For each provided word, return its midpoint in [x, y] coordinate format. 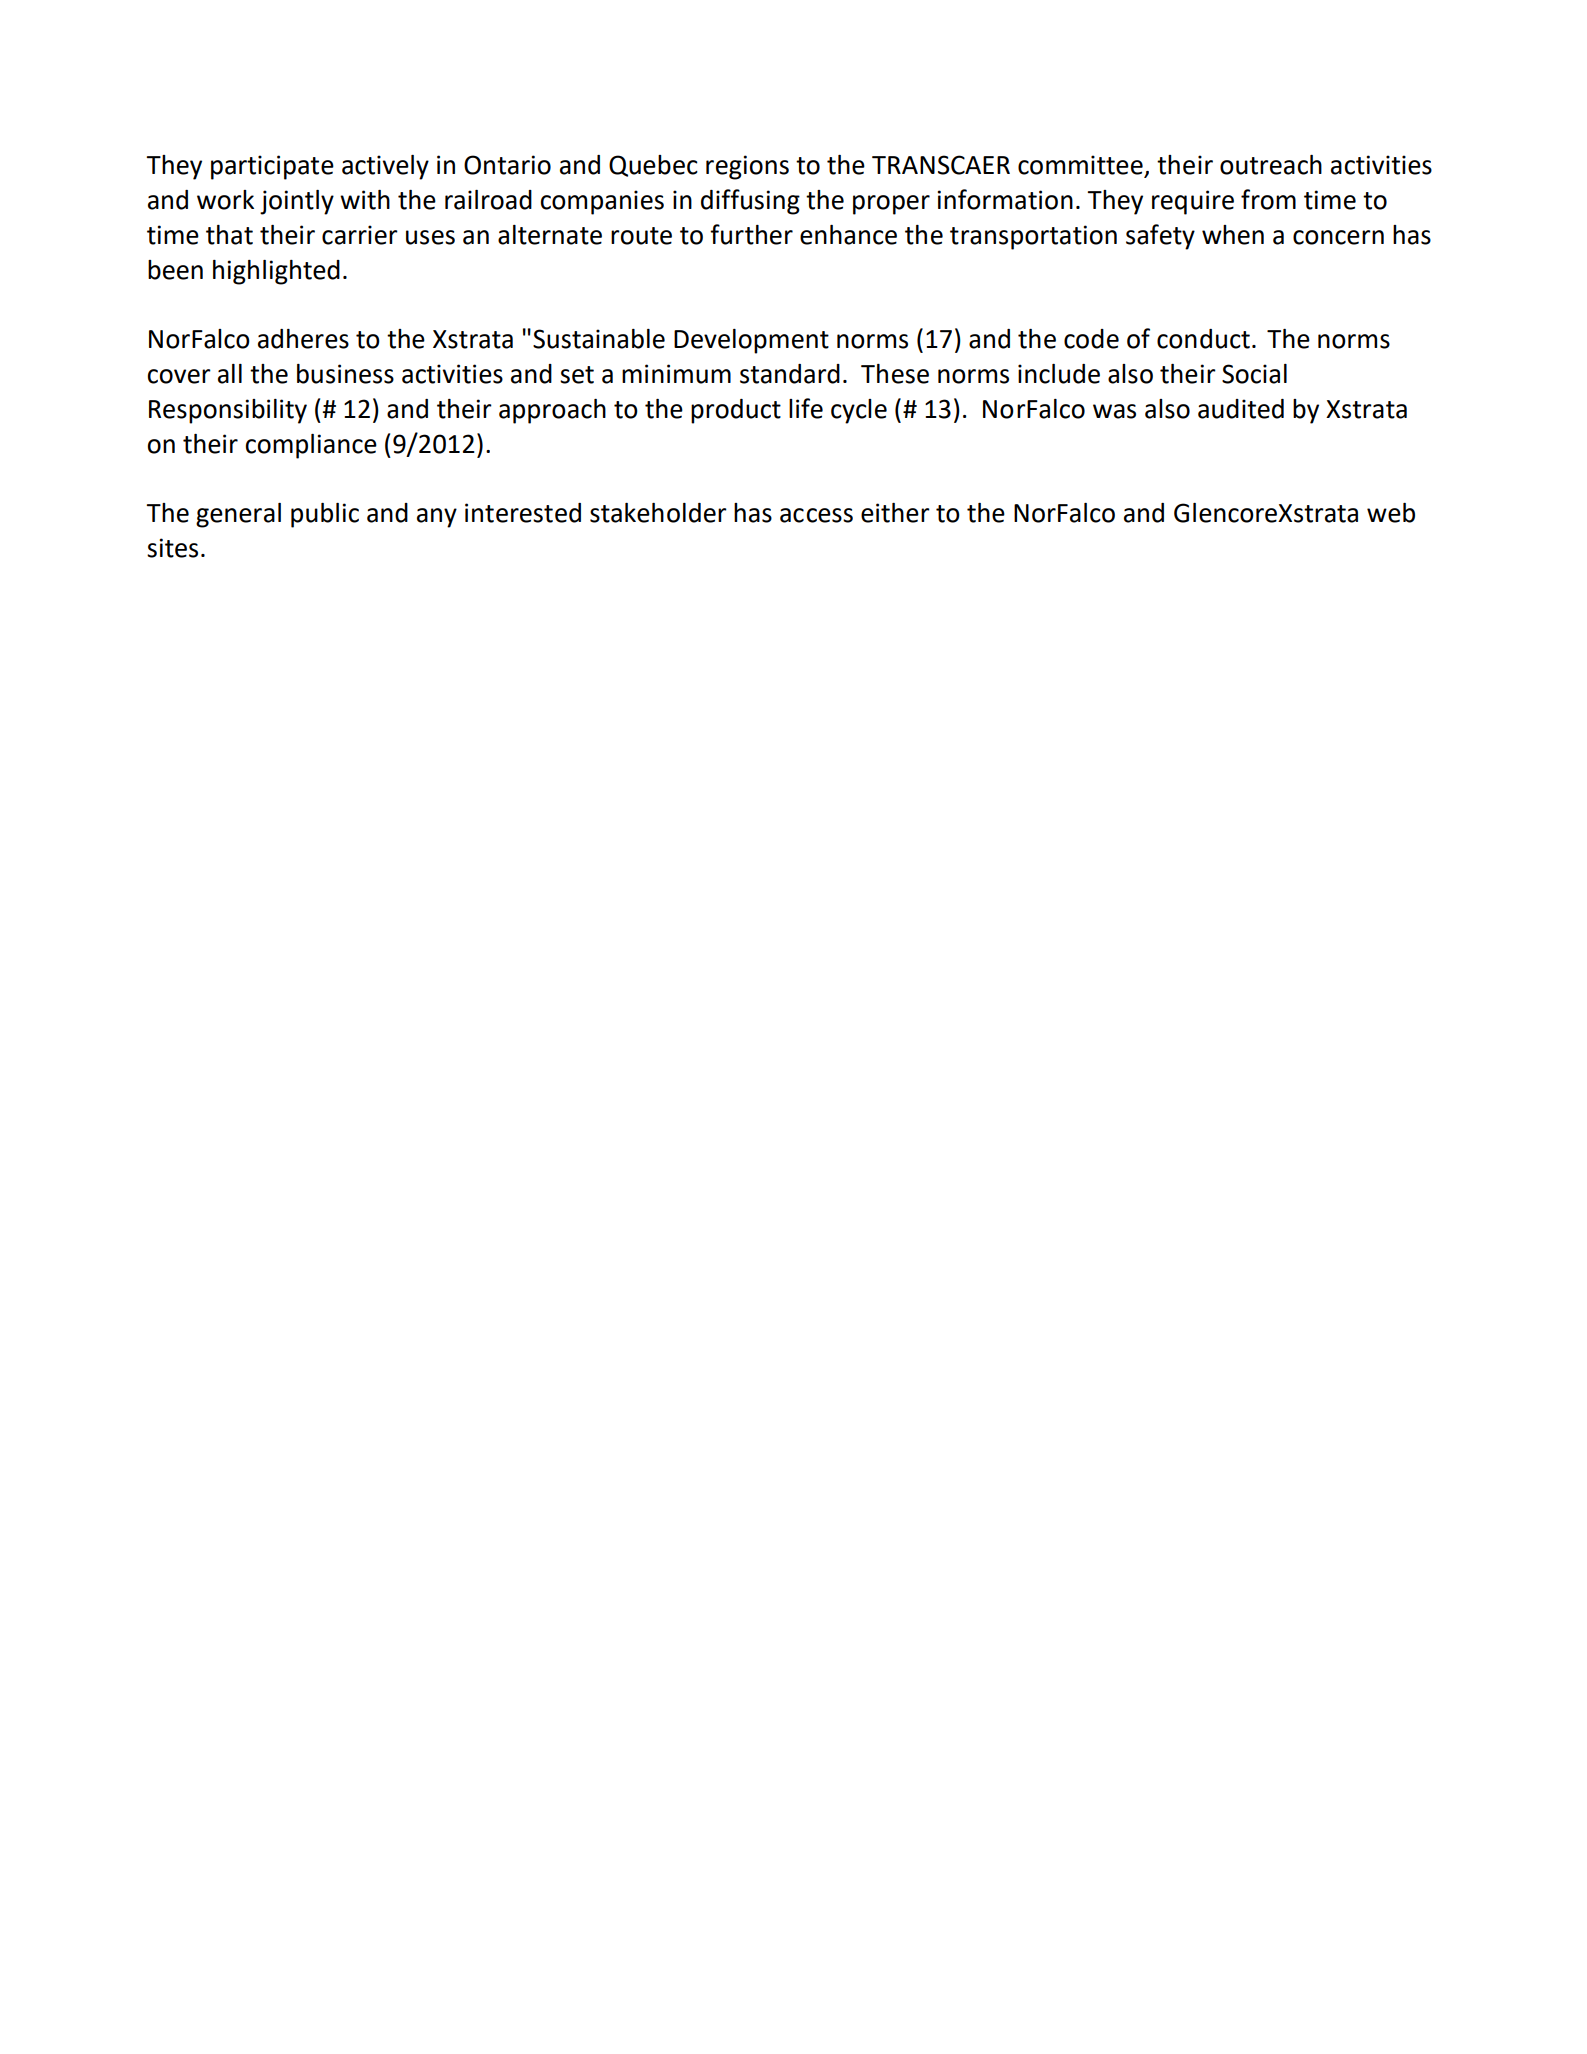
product [736, 411]
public [325, 515]
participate [272, 167]
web [1391, 513]
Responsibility [228, 411]
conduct [1203, 339]
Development [751, 341]
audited [1241, 409]
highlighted [276, 272]
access [816, 515]
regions [747, 167]
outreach [1271, 165]
